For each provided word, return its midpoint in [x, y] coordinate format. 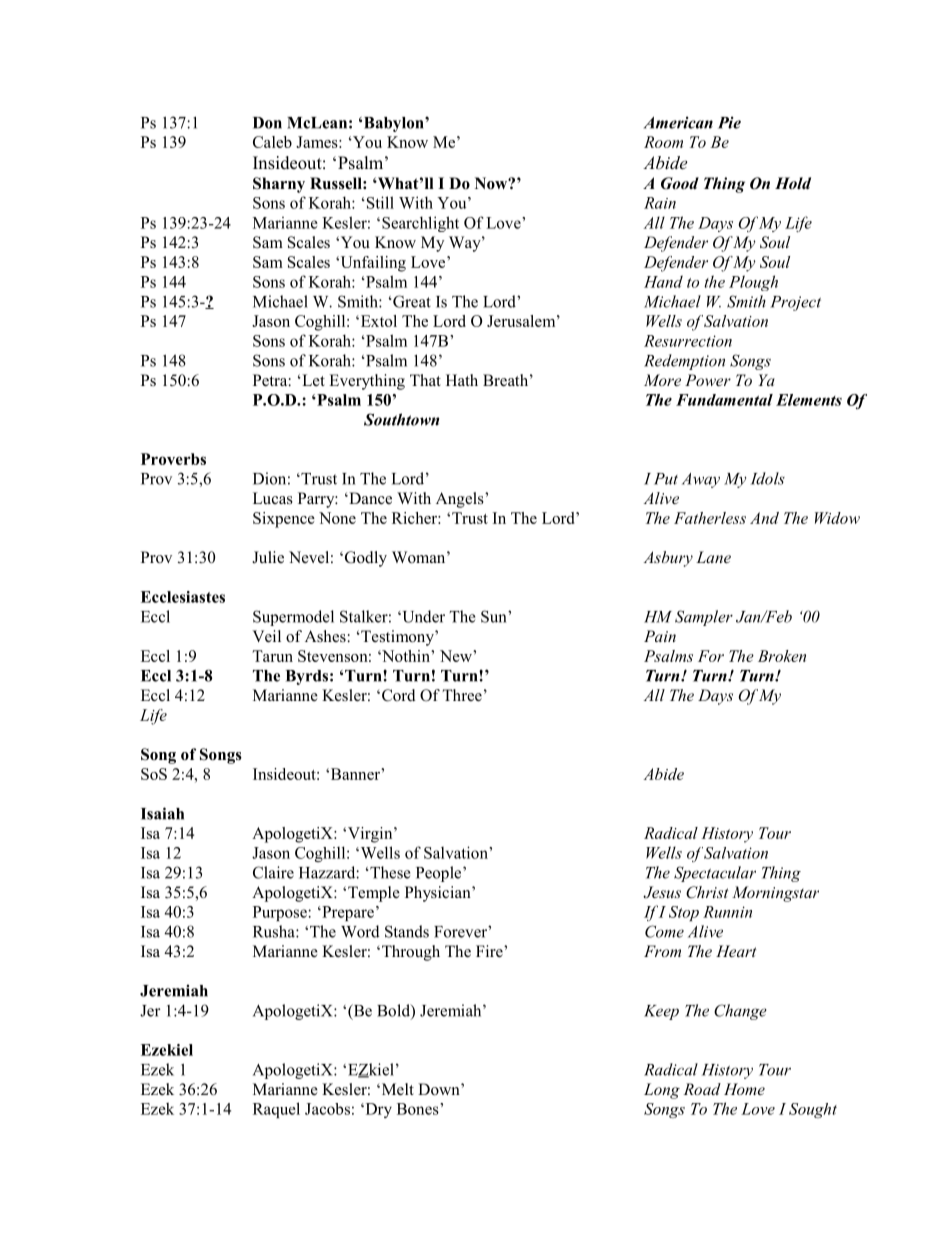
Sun [495, 616]
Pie [729, 122]
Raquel [276, 1110]
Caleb [272, 142]
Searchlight [420, 224]
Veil [266, 636]
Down [440, 1089]
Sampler [704, 618]
